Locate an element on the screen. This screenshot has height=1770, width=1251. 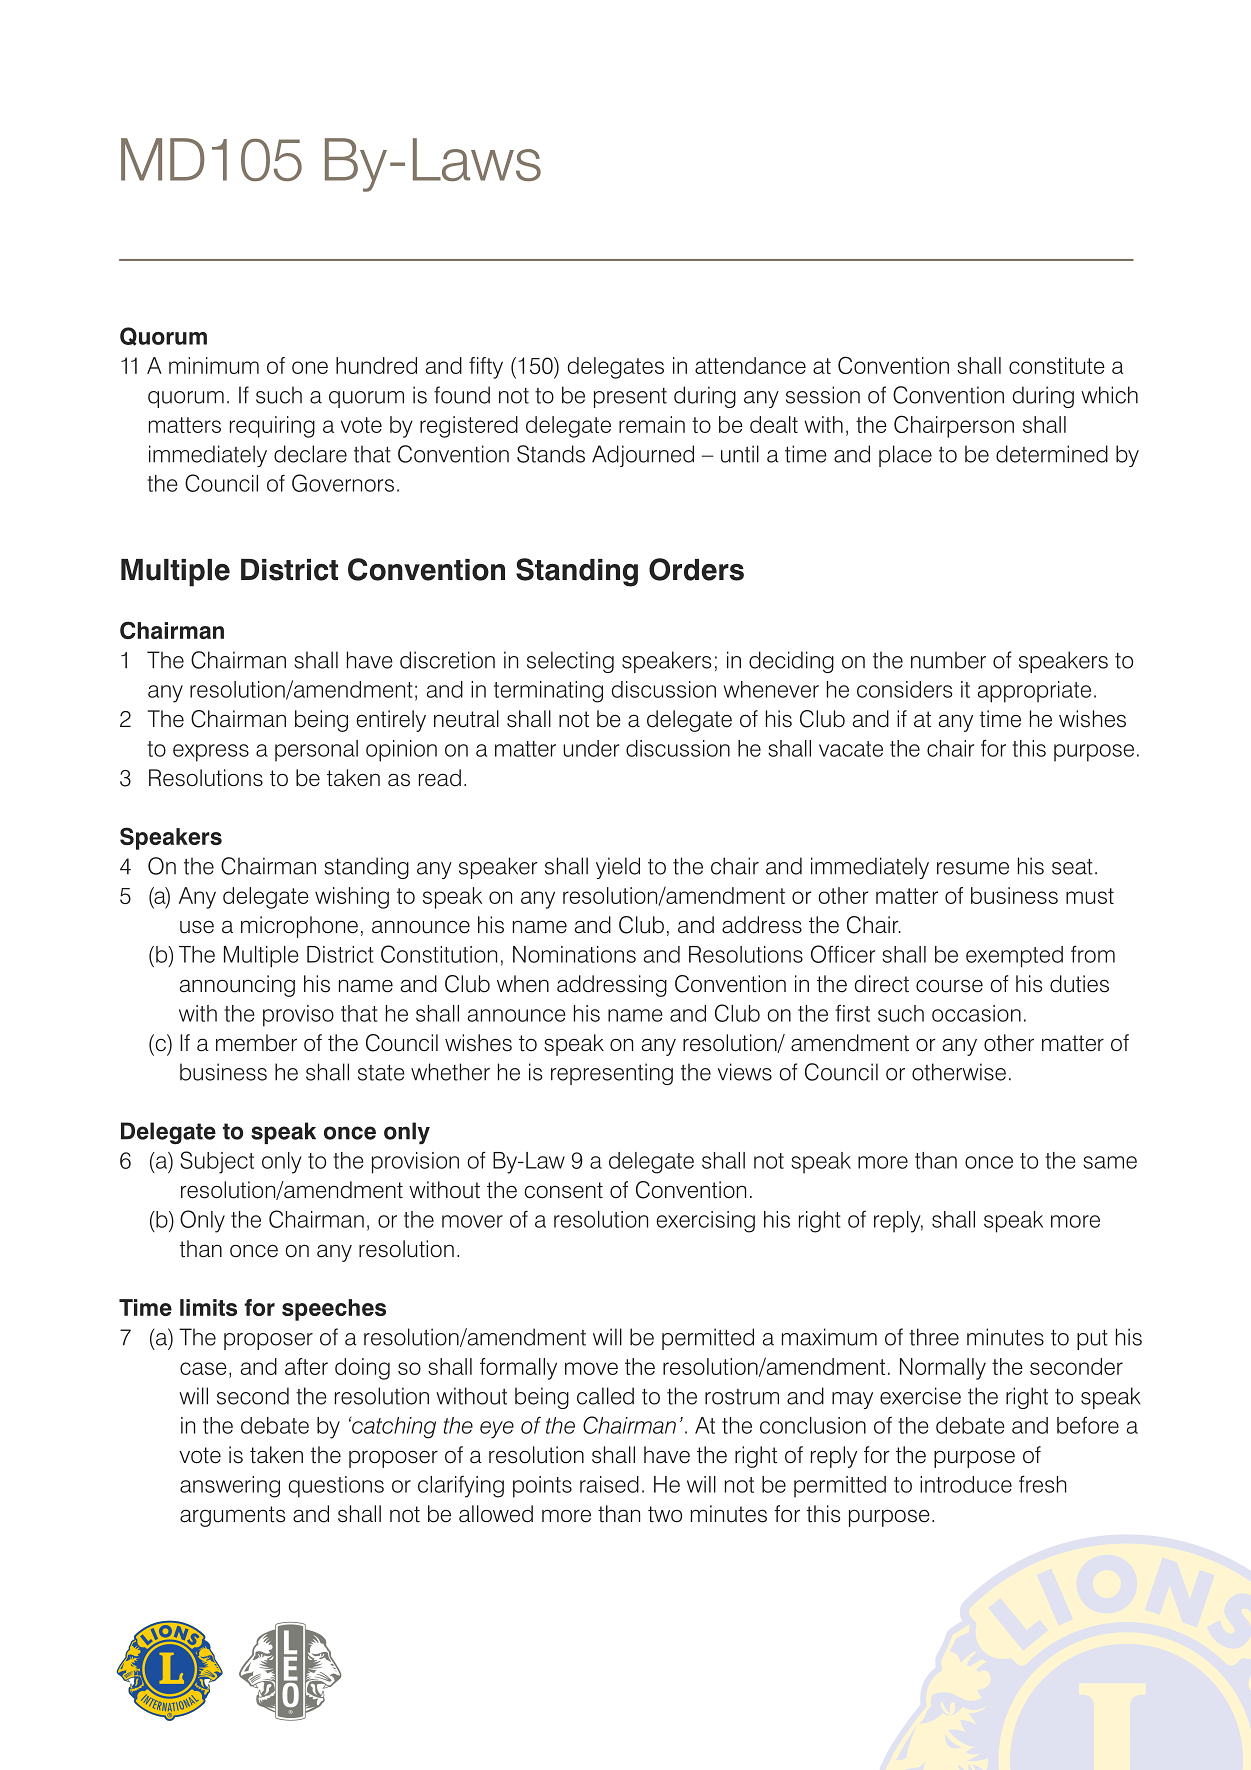
exempted is located at coordinates (1014, 957).
